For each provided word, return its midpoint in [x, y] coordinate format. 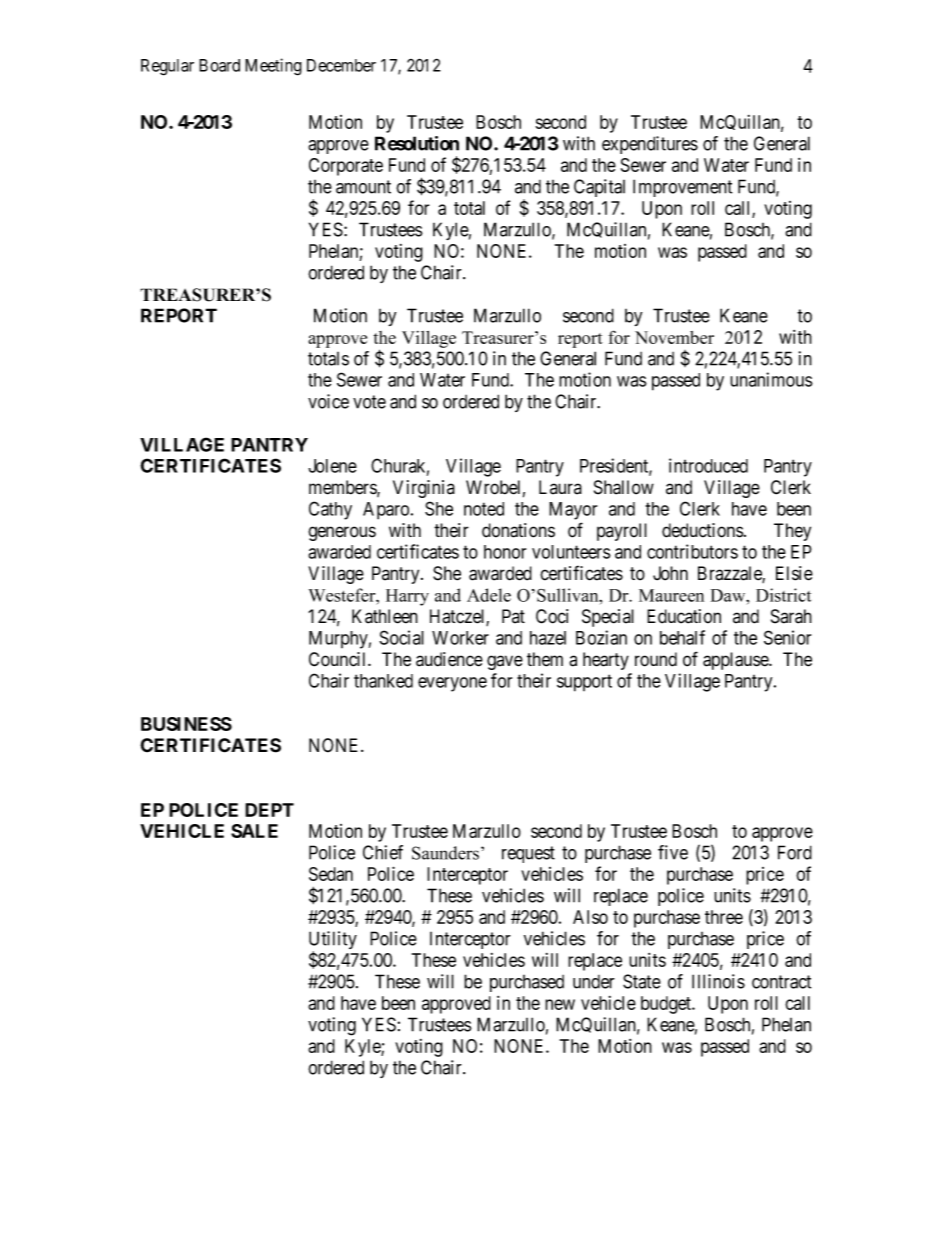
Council [339, 659]
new [560, 1004]
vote [369, 402]
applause [736, 661]
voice [328, 401]
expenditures [650, 145]
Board [219, 65]
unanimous [771, 379]
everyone [452, 684]
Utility [333, 941]
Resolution [417, 143]
